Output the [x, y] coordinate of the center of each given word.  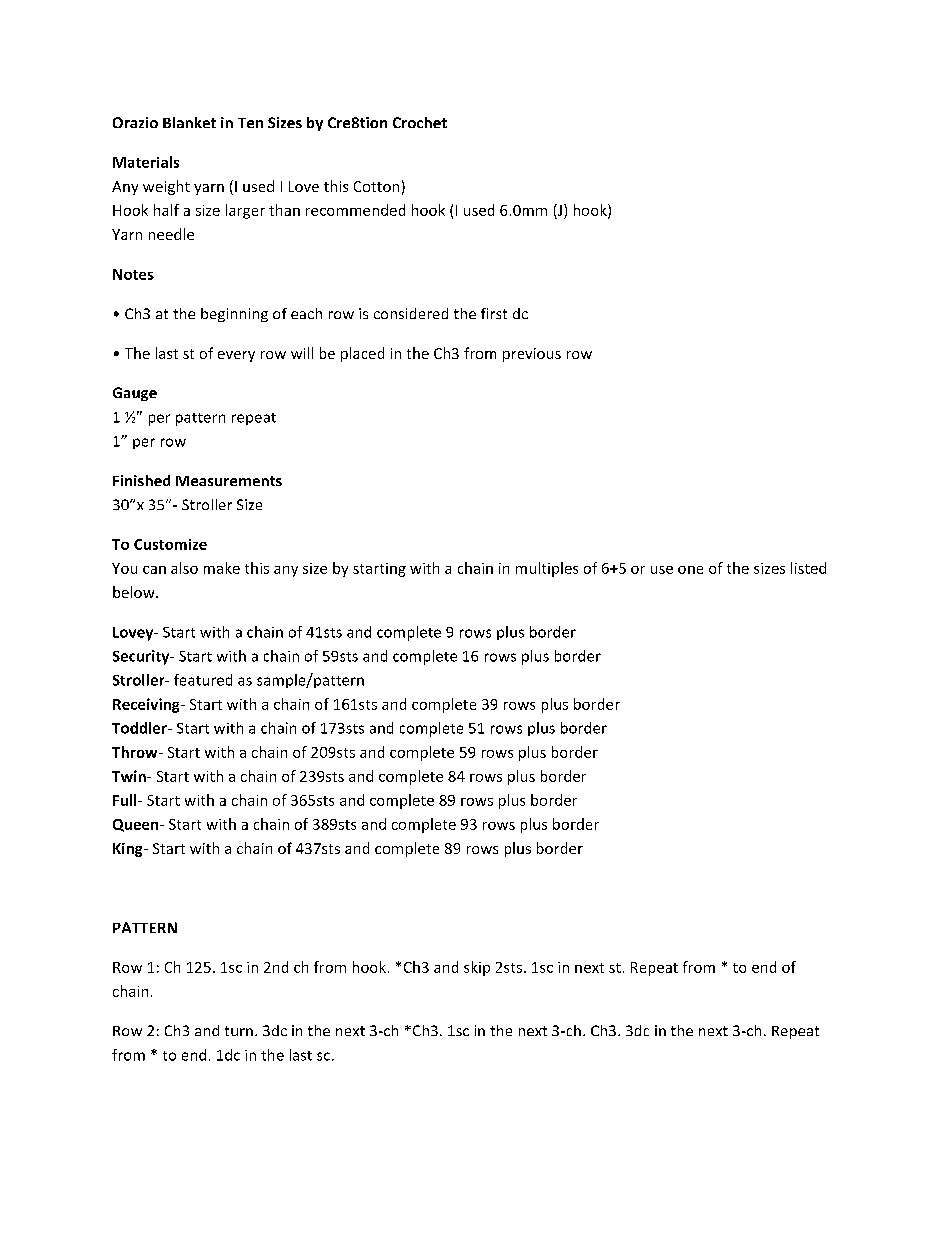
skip [477, 968]
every [236, 356]
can [154, 570]
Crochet [420, 122]
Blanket [189, 122]
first [494, 313]
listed [808, 568]
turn [239, 1031]
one [690, 570]
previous [532, 355]
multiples [547, 569]
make [222, 568]
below [135, 592]
